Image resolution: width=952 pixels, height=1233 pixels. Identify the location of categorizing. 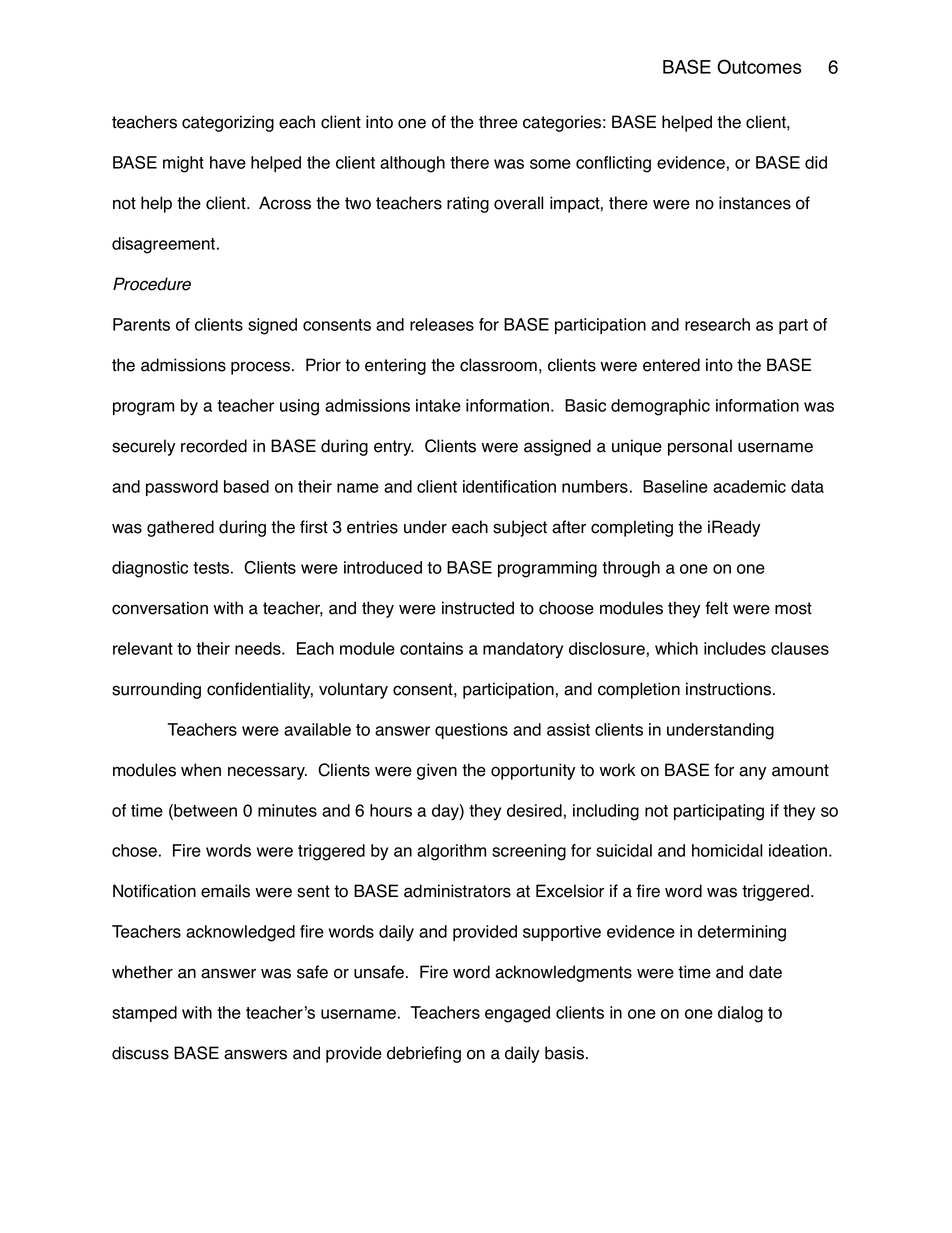
(228, 123).
